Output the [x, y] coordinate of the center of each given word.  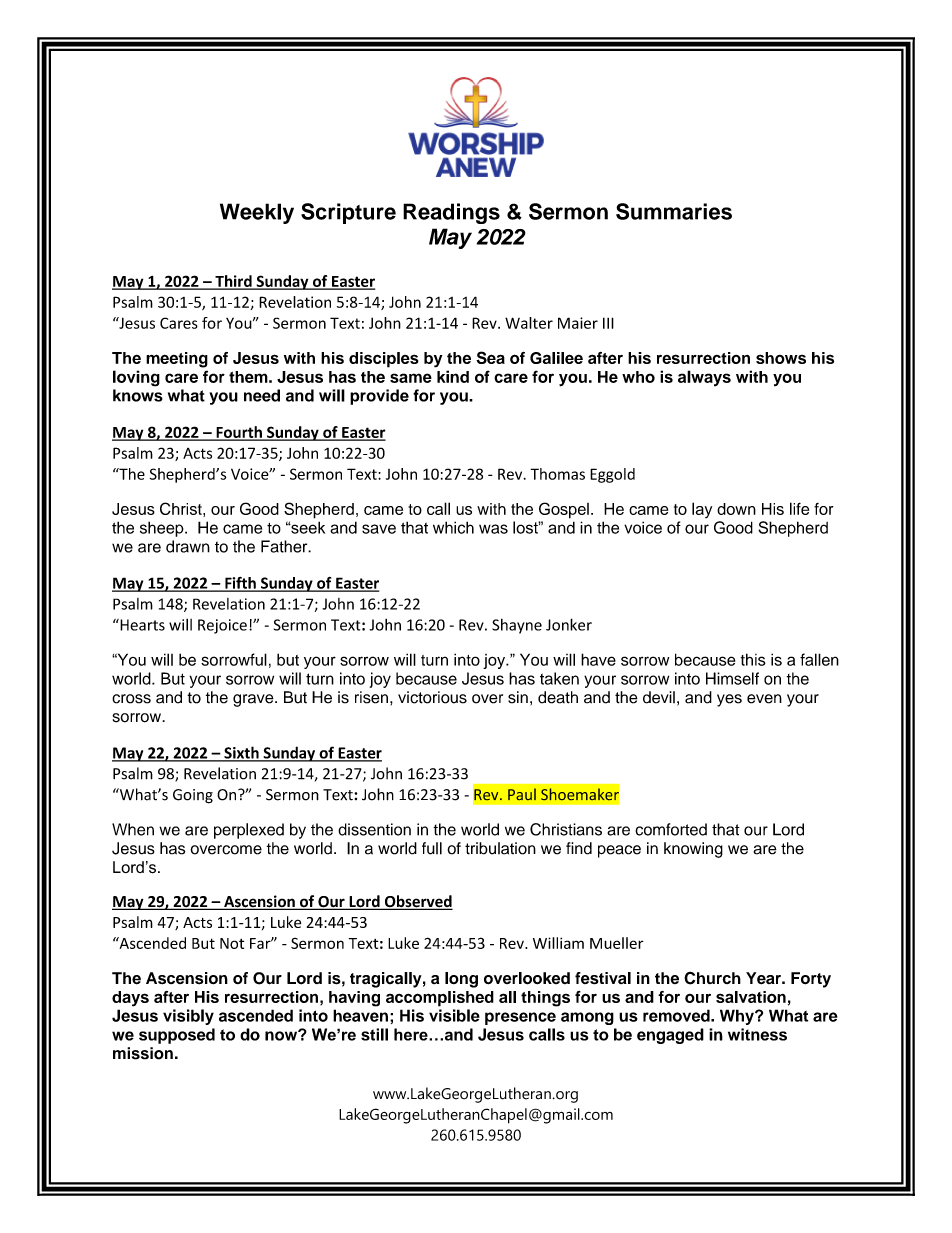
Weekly [257, 213]
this [753, 659]
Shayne [517, 626]
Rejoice [222, 626]
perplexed [249, 831]
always [704, 378]
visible [454, 1015]
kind [453, 376]
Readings [451, 213]
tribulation [500, 848]
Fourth [239, 433]
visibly [188, 1017]
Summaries [674, 211]
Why [738, 1017]
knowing [693, 850]
